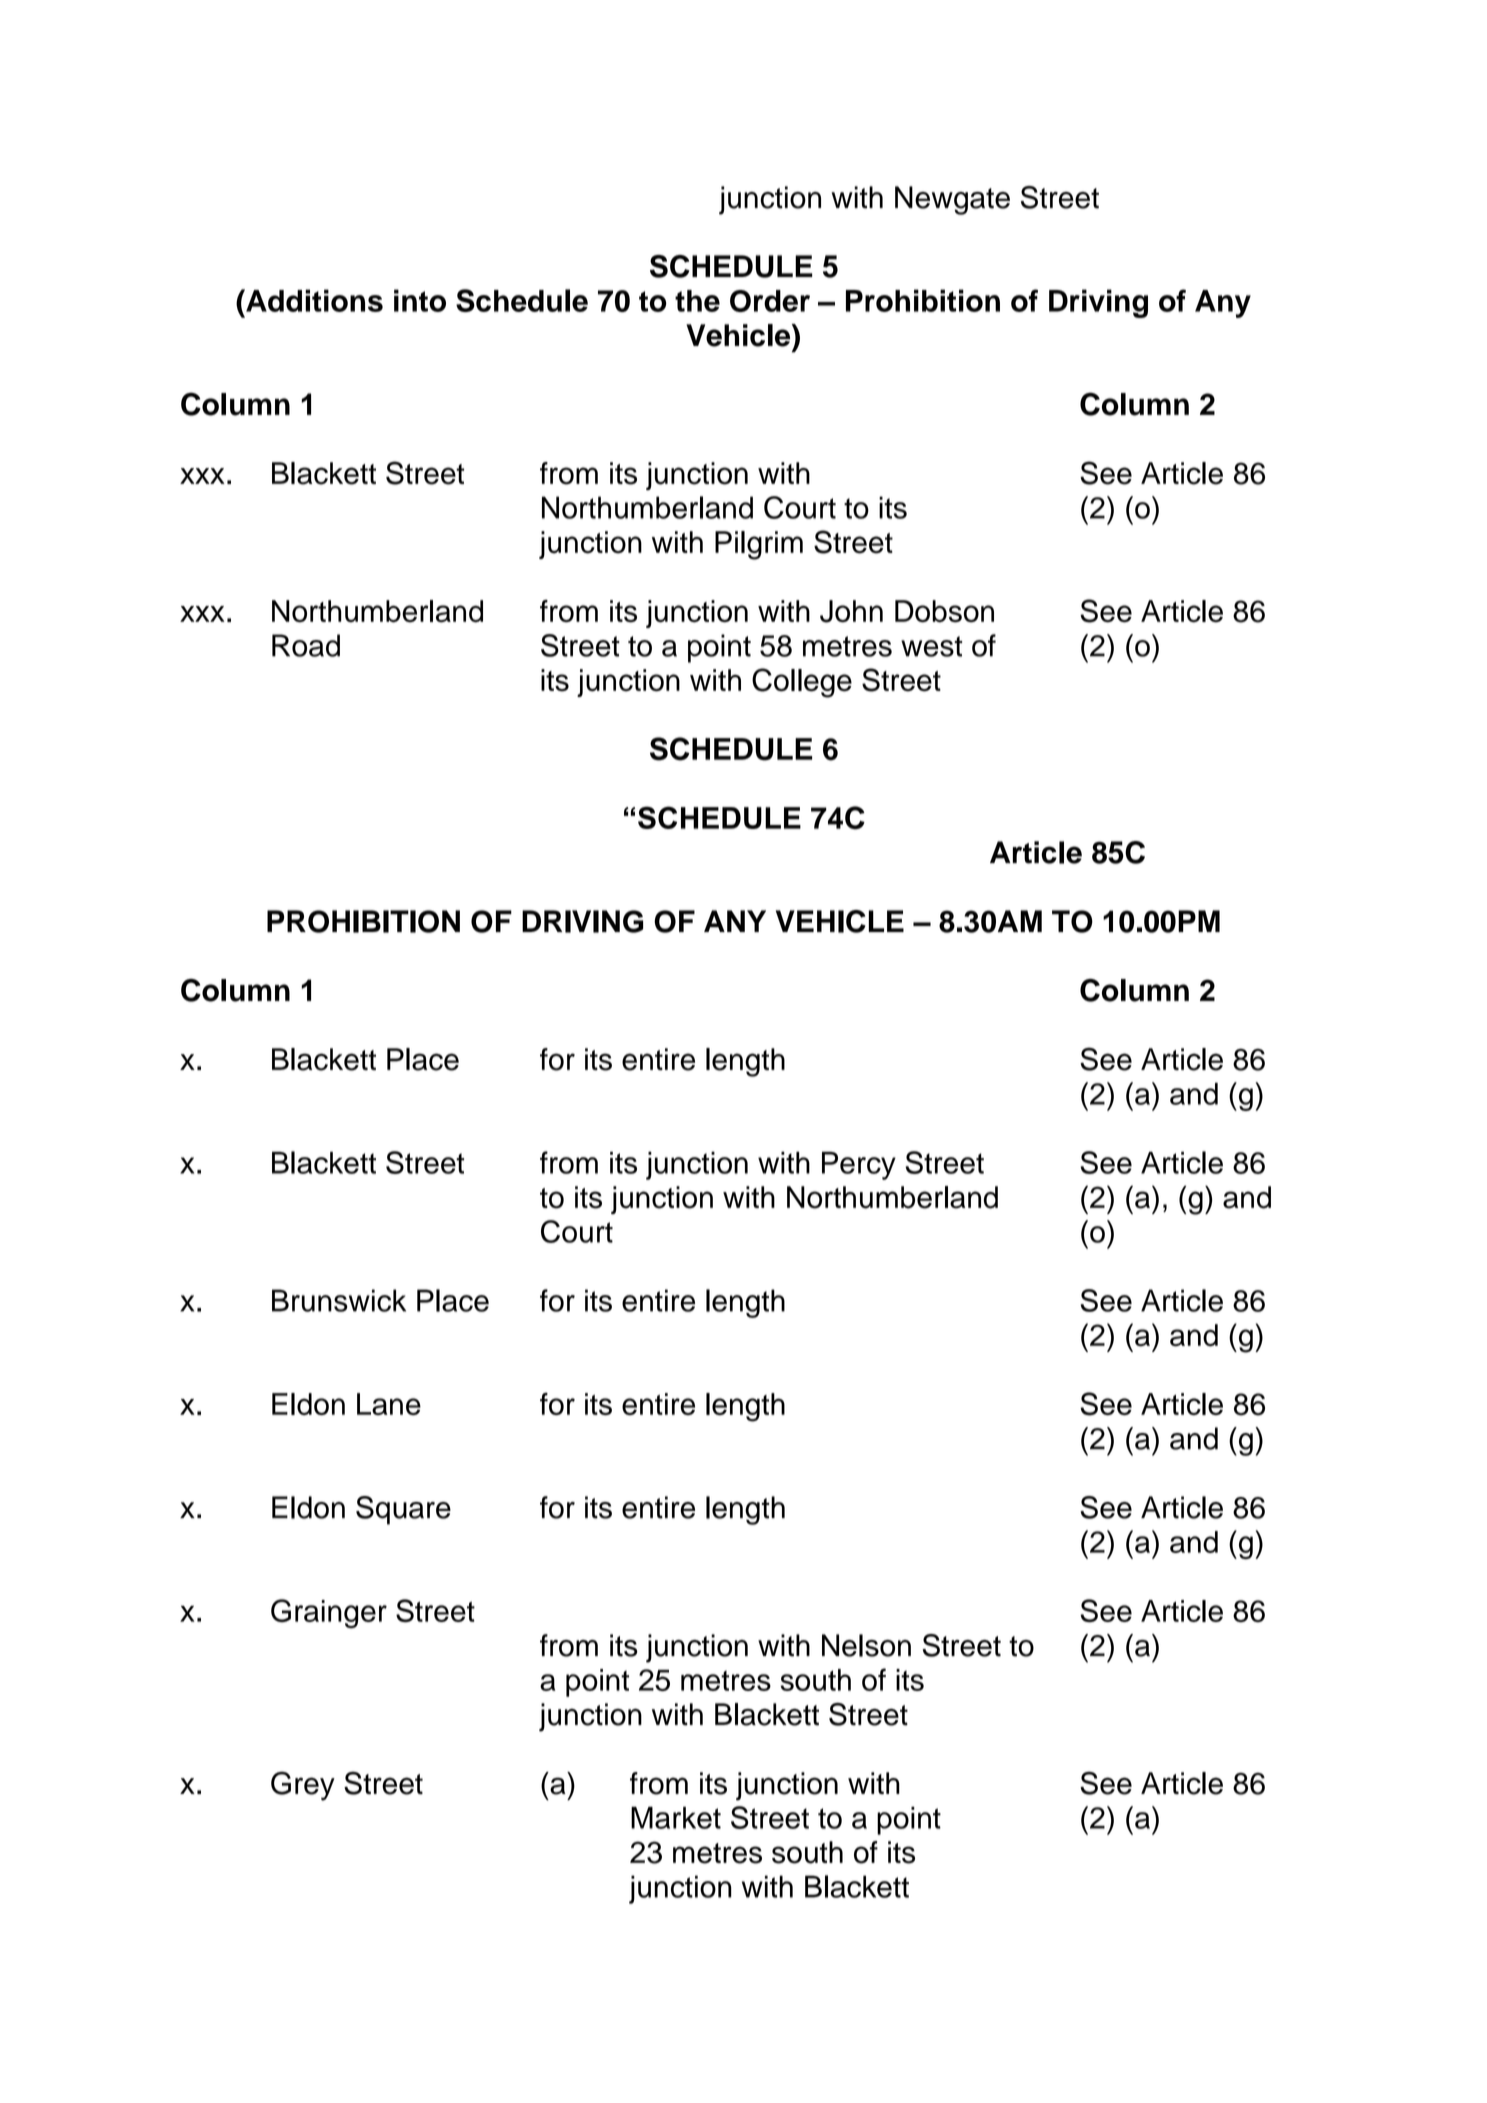 The image size is (1487, 2103). What do you see at coordinates (859, 1165) in the screenshot?
I see `Percy` at bounding box center [859, 1165].
